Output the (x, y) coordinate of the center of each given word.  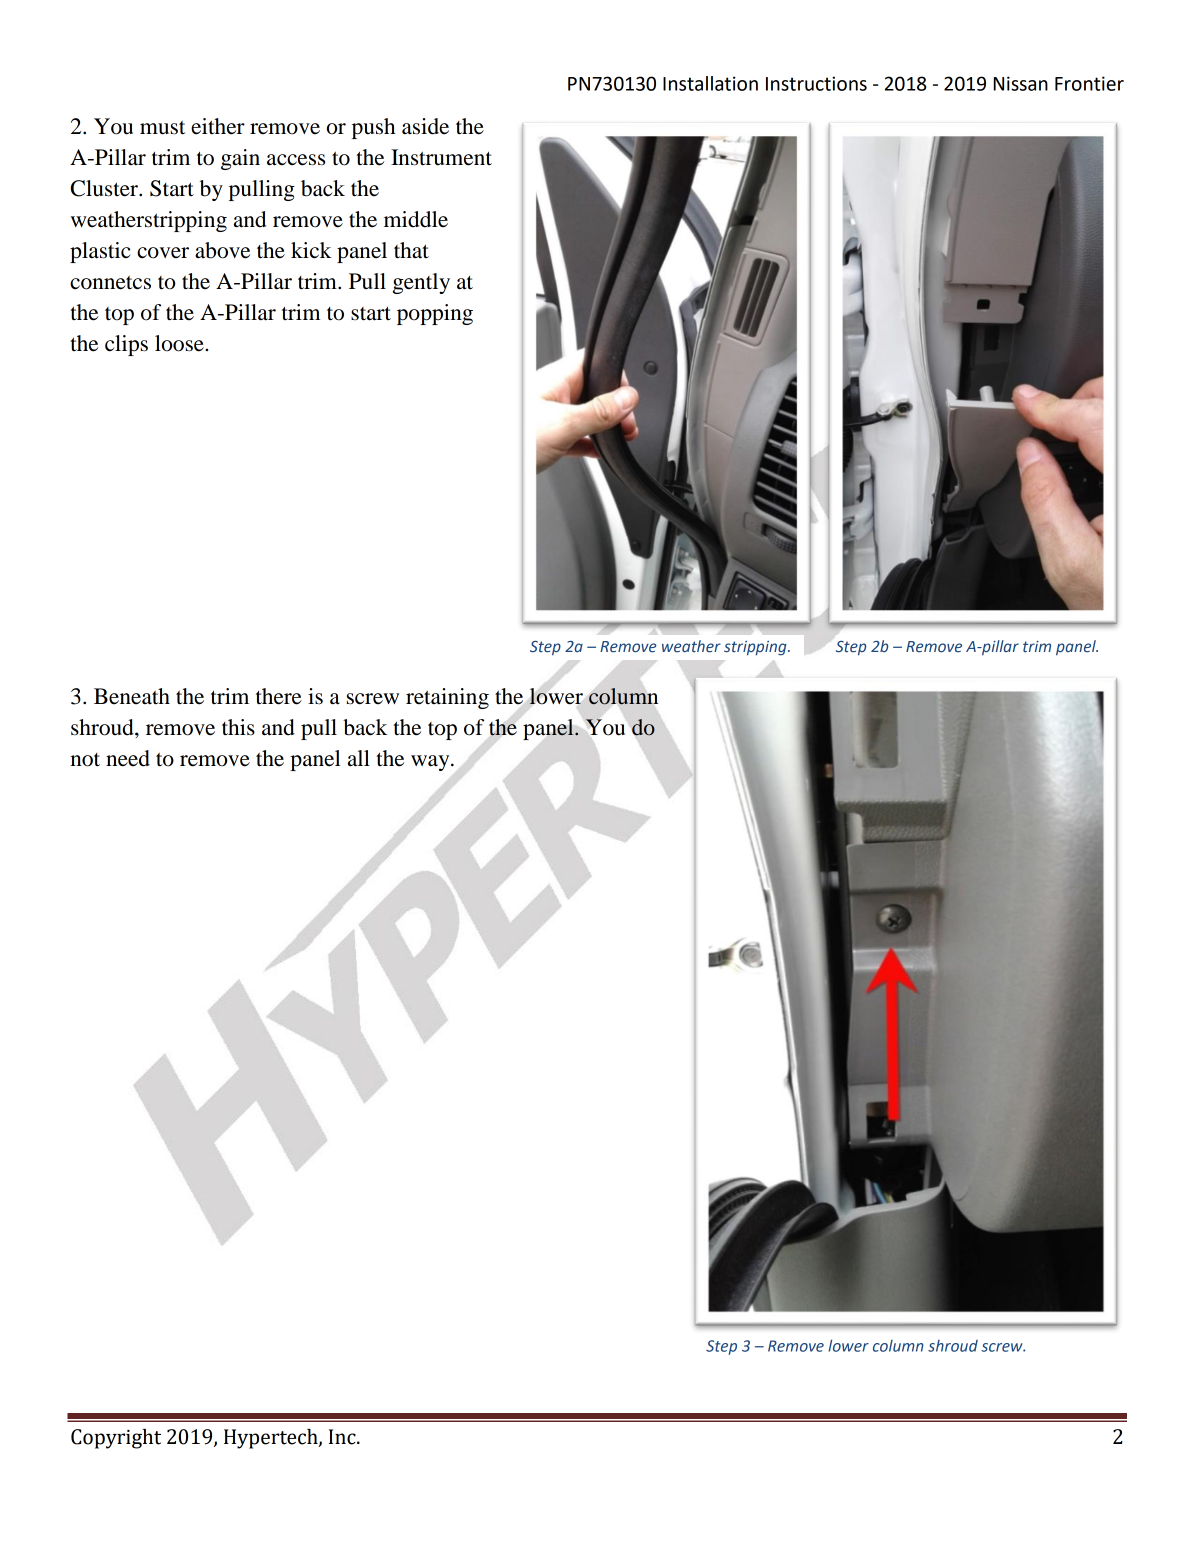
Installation (710, 83)
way (431, 763)
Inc (343, 1437)
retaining (447, 698)
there (279, 696)
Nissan (1020, 83)
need (128, 758)
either (218, 126)
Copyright (116, 1439)
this (238, 727)
